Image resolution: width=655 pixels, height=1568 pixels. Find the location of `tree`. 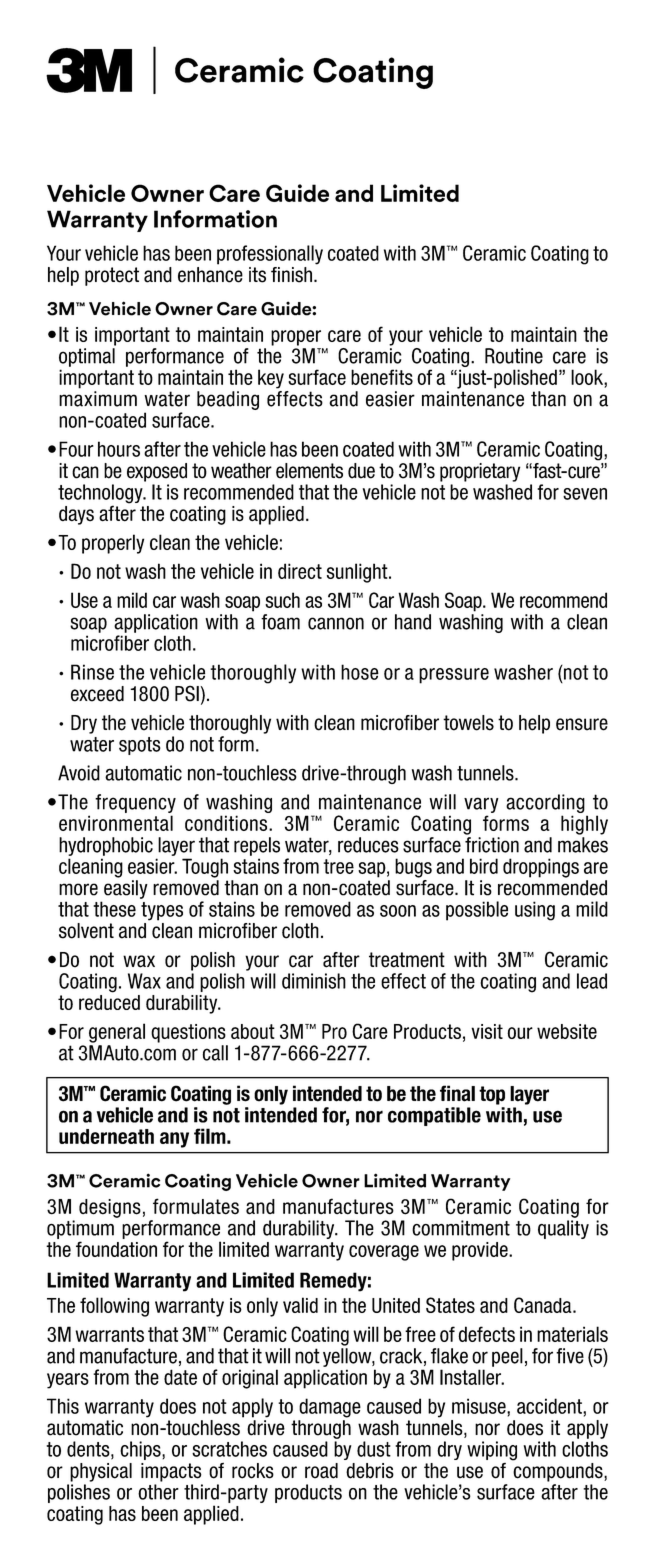

tree is located at coordinates (338, 866).
